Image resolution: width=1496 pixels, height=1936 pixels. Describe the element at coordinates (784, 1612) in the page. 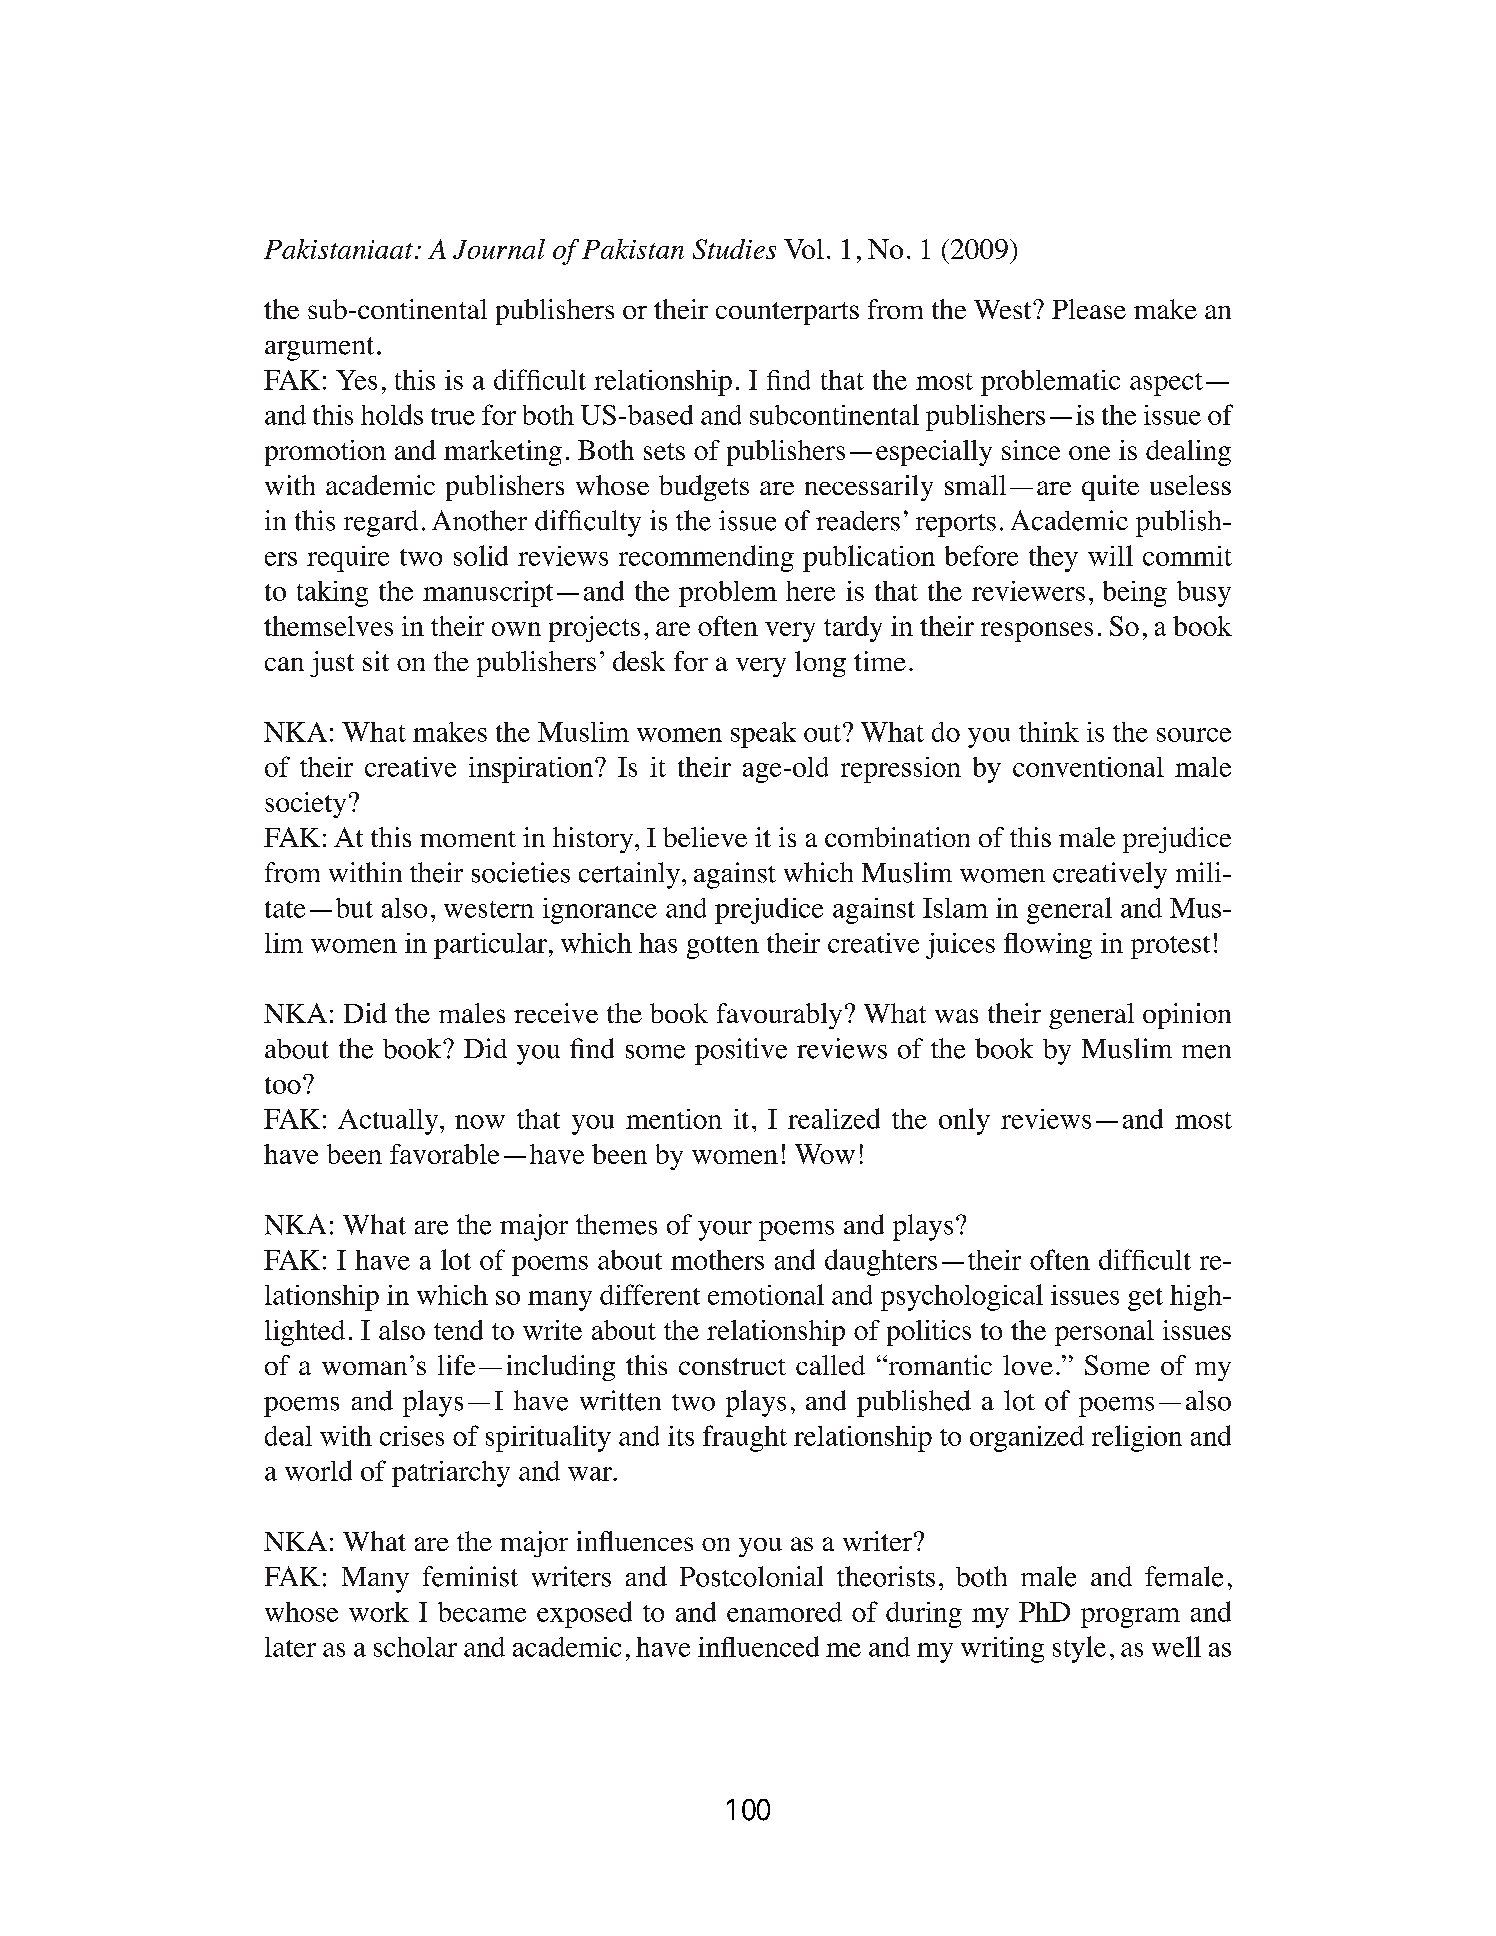

I see `enamored` at that location.
